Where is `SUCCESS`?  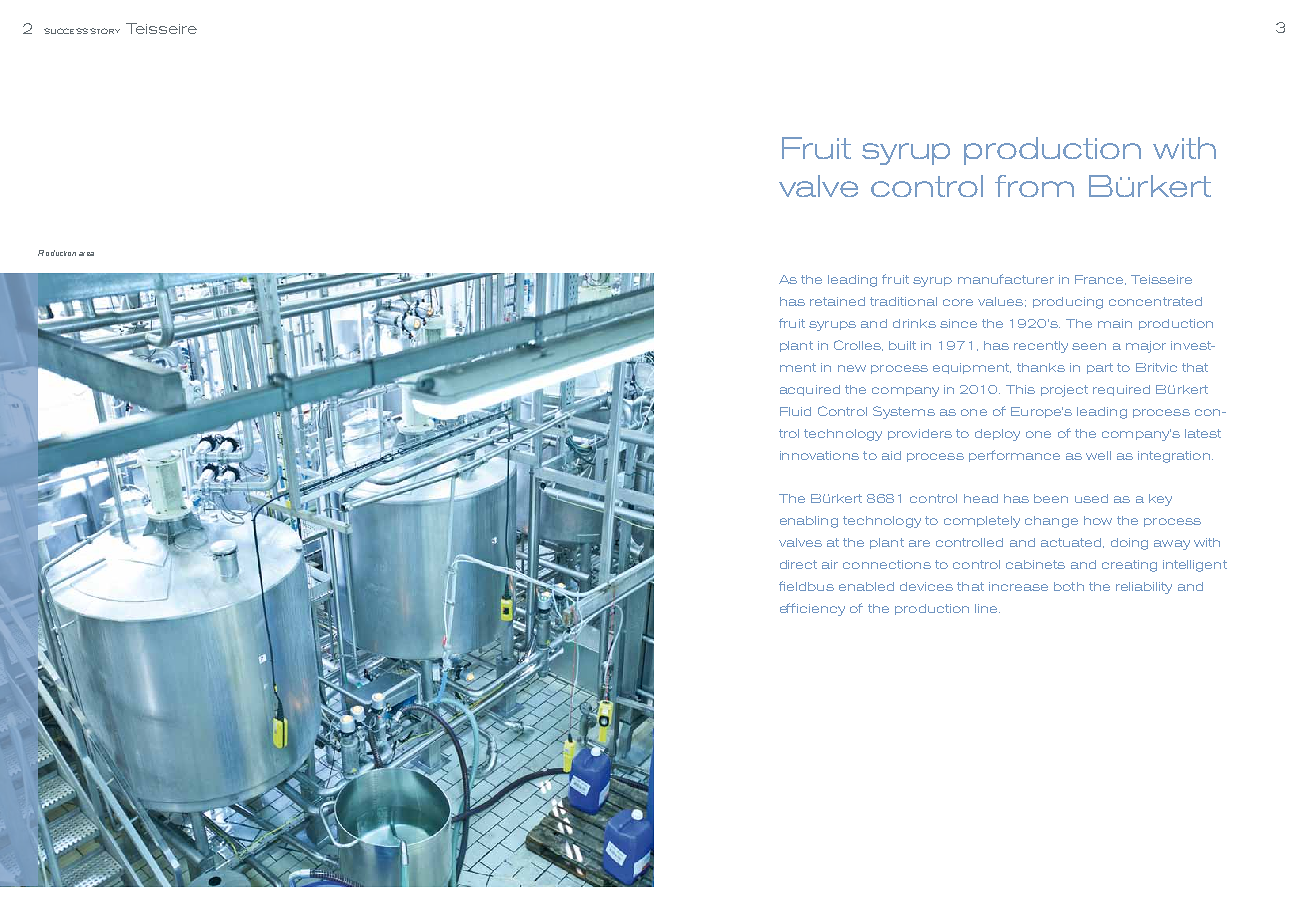
SUCCESS is located at coordinates (66, 31).
